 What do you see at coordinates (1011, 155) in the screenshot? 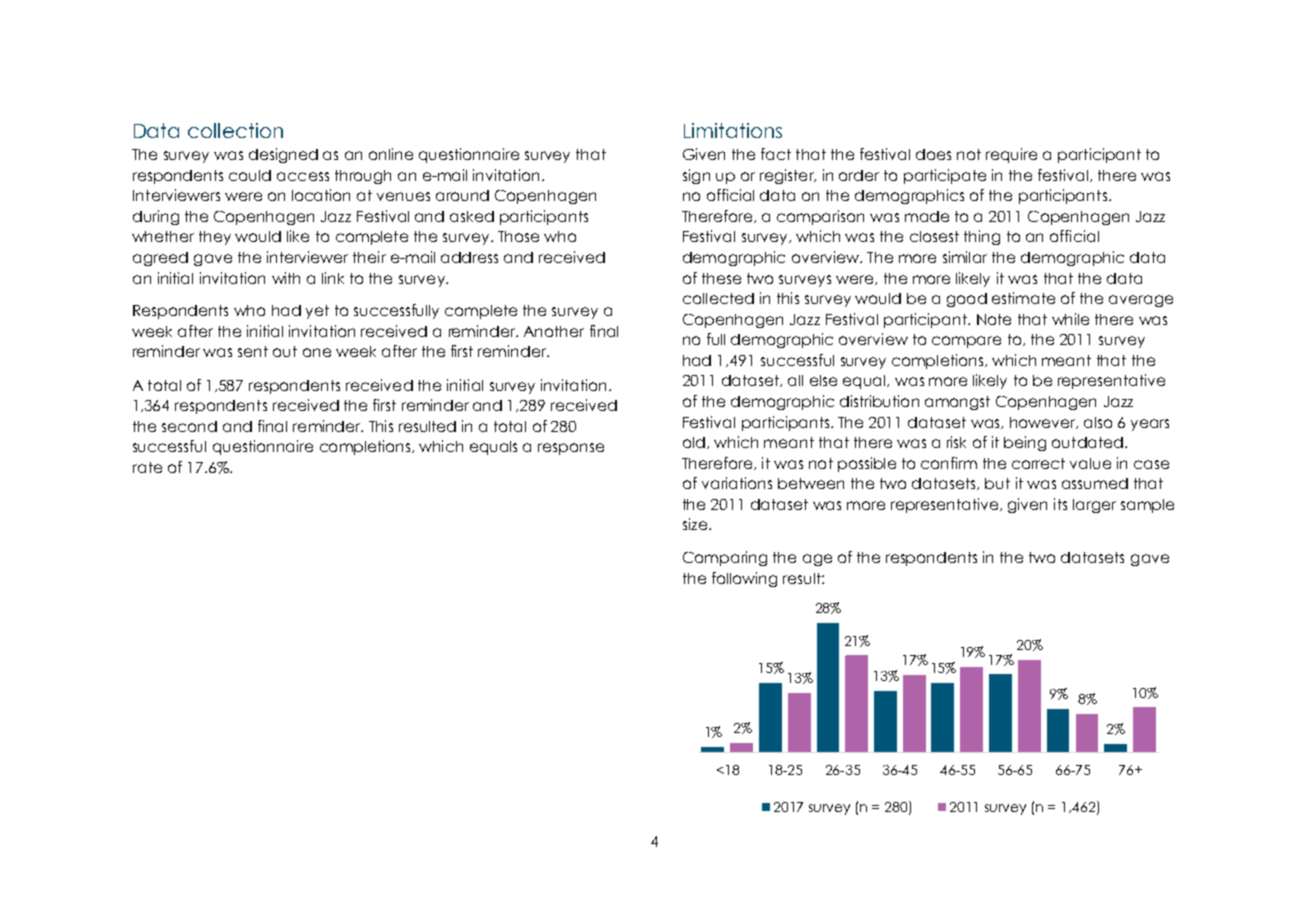
I see `require` at bounding box center [1011, 155].
